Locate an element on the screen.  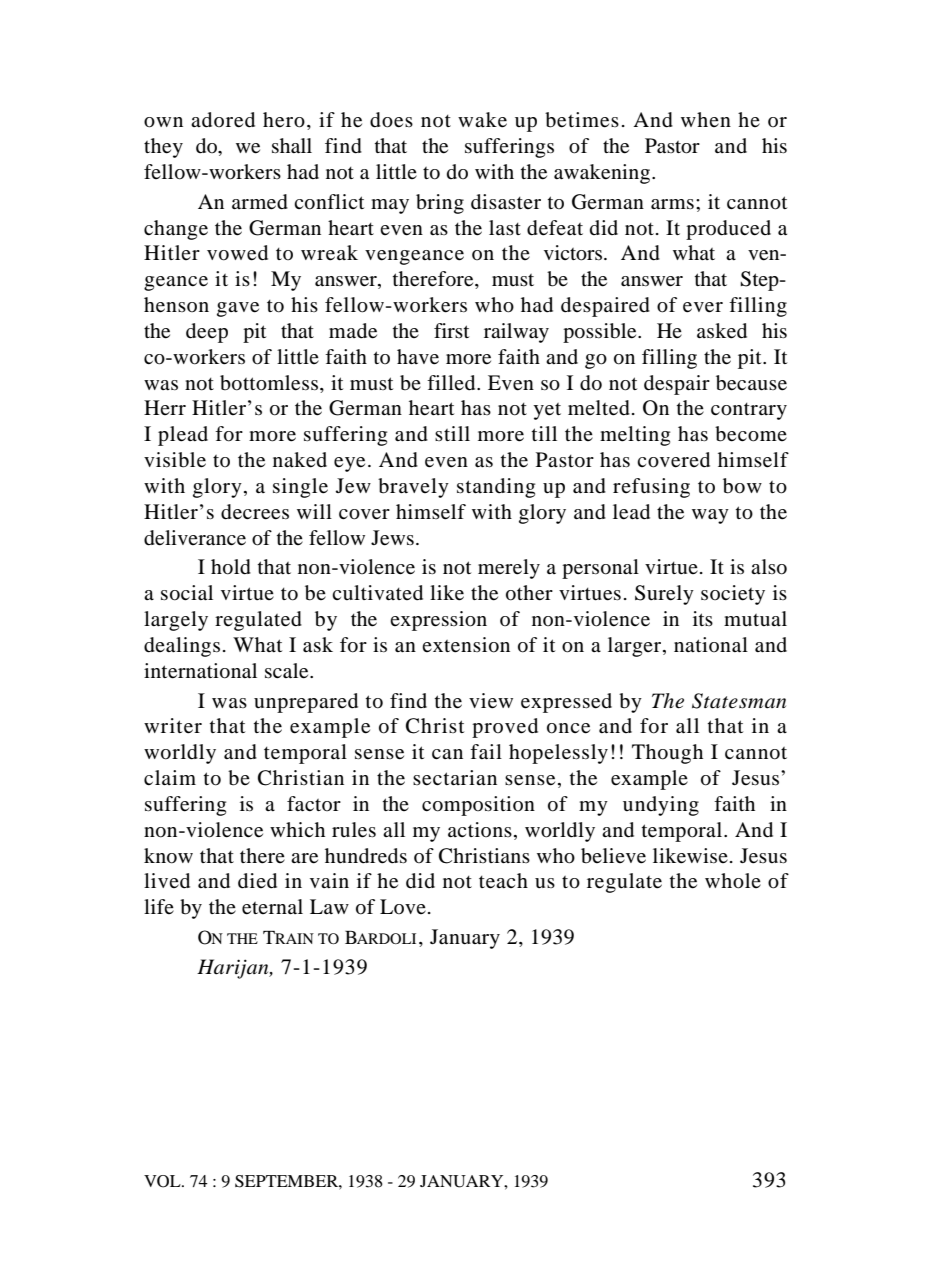
standing is located at coordinates (496, 488).
